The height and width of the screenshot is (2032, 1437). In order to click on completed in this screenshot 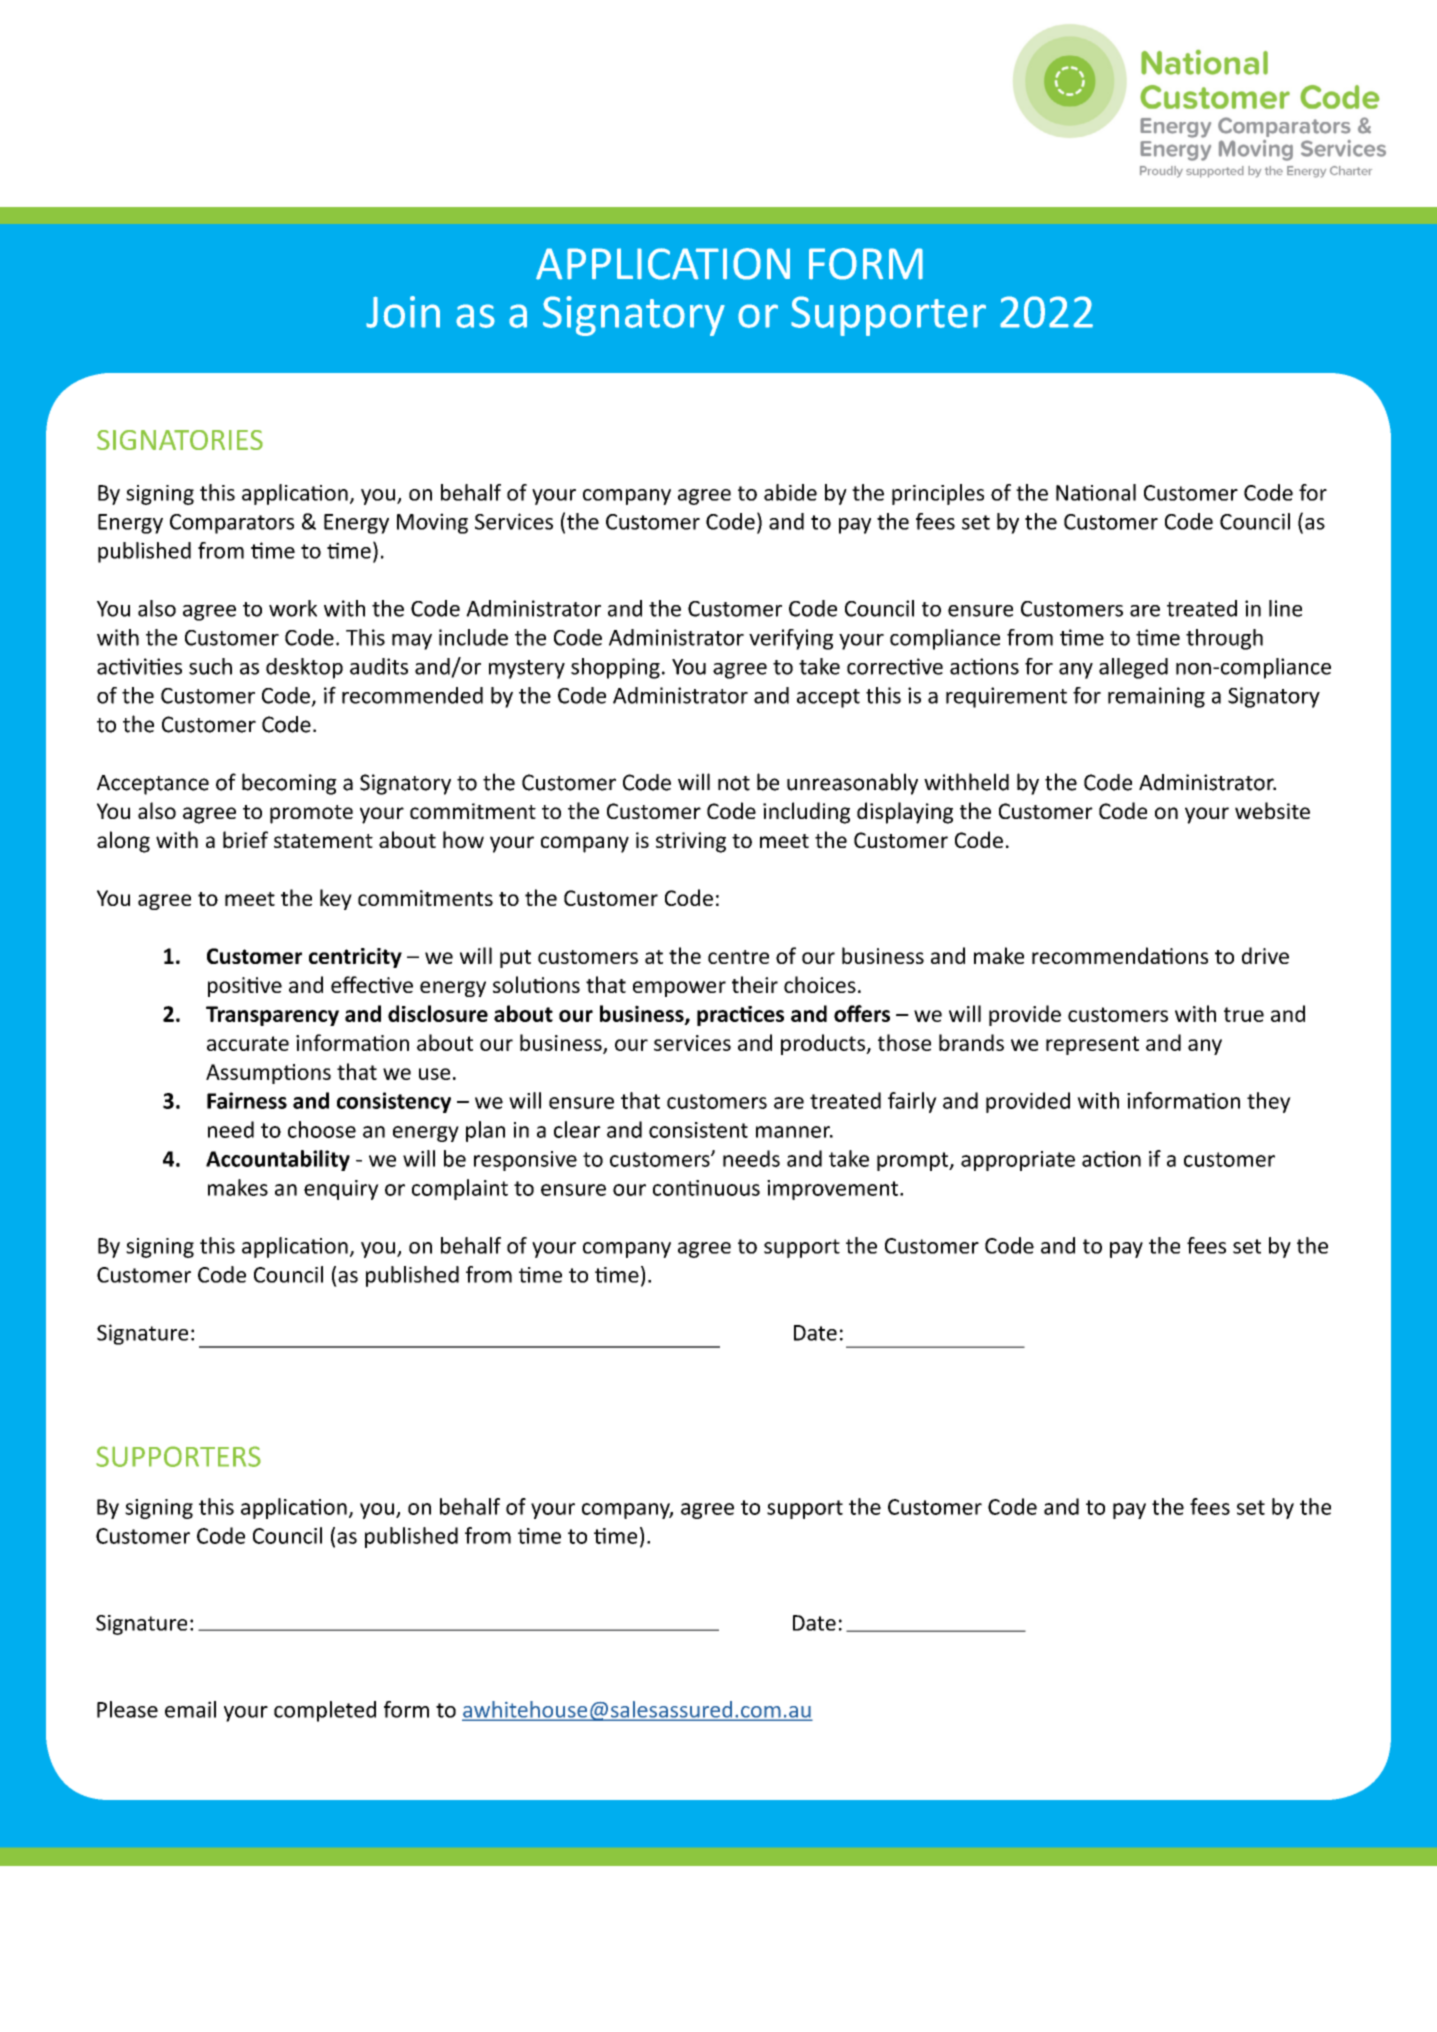, I will do `click(325, 1711)`.
